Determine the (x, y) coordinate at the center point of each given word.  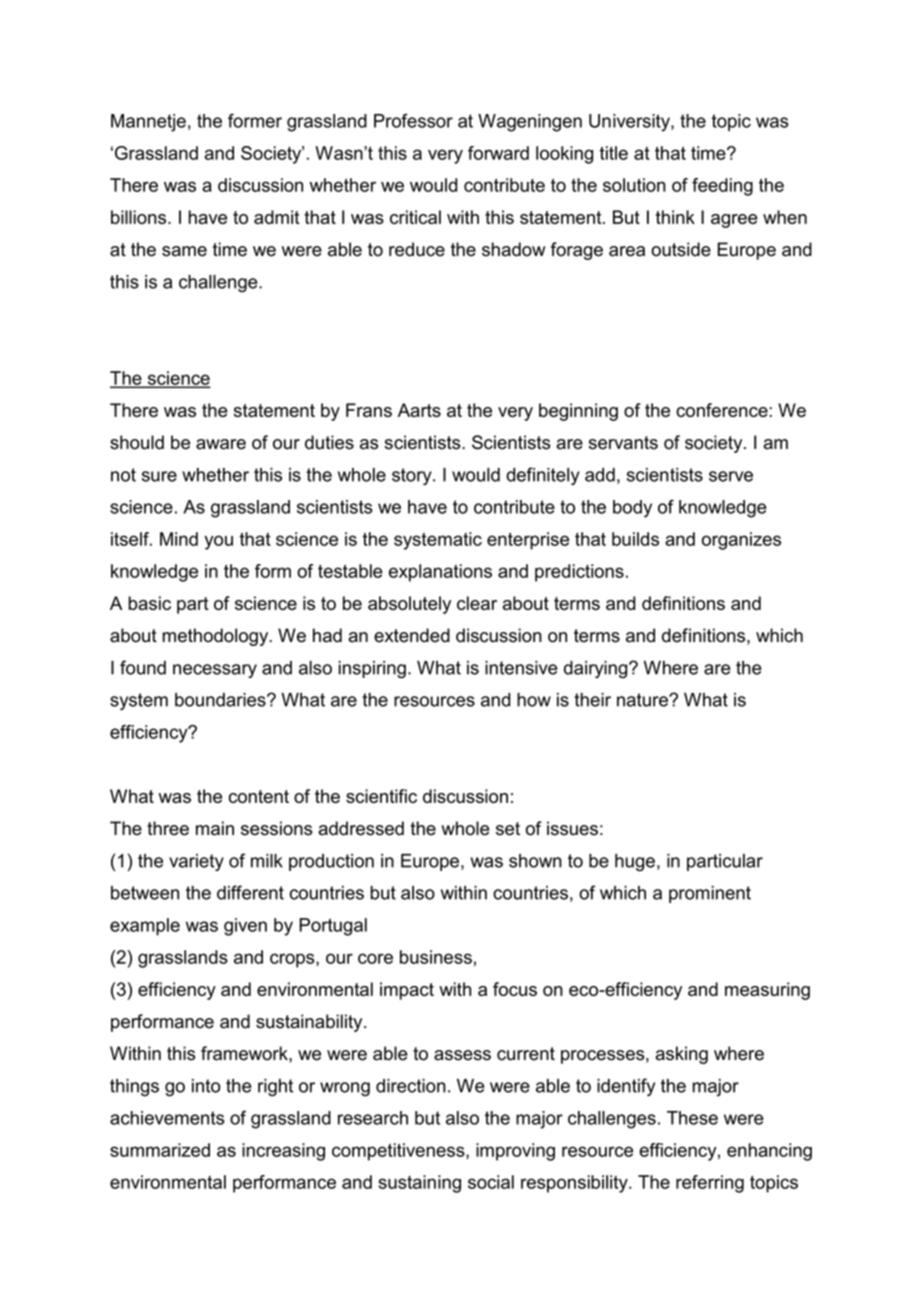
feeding (722, 187)
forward (498, 153)
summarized (160, 1150)
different (250, 892)
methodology (216, 637)
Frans (369, 410)
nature (643, 700)
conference (723, 410)
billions (140, 217)
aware (221, 444)
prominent (710, 894)
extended (412, 635)
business (436, 957)
